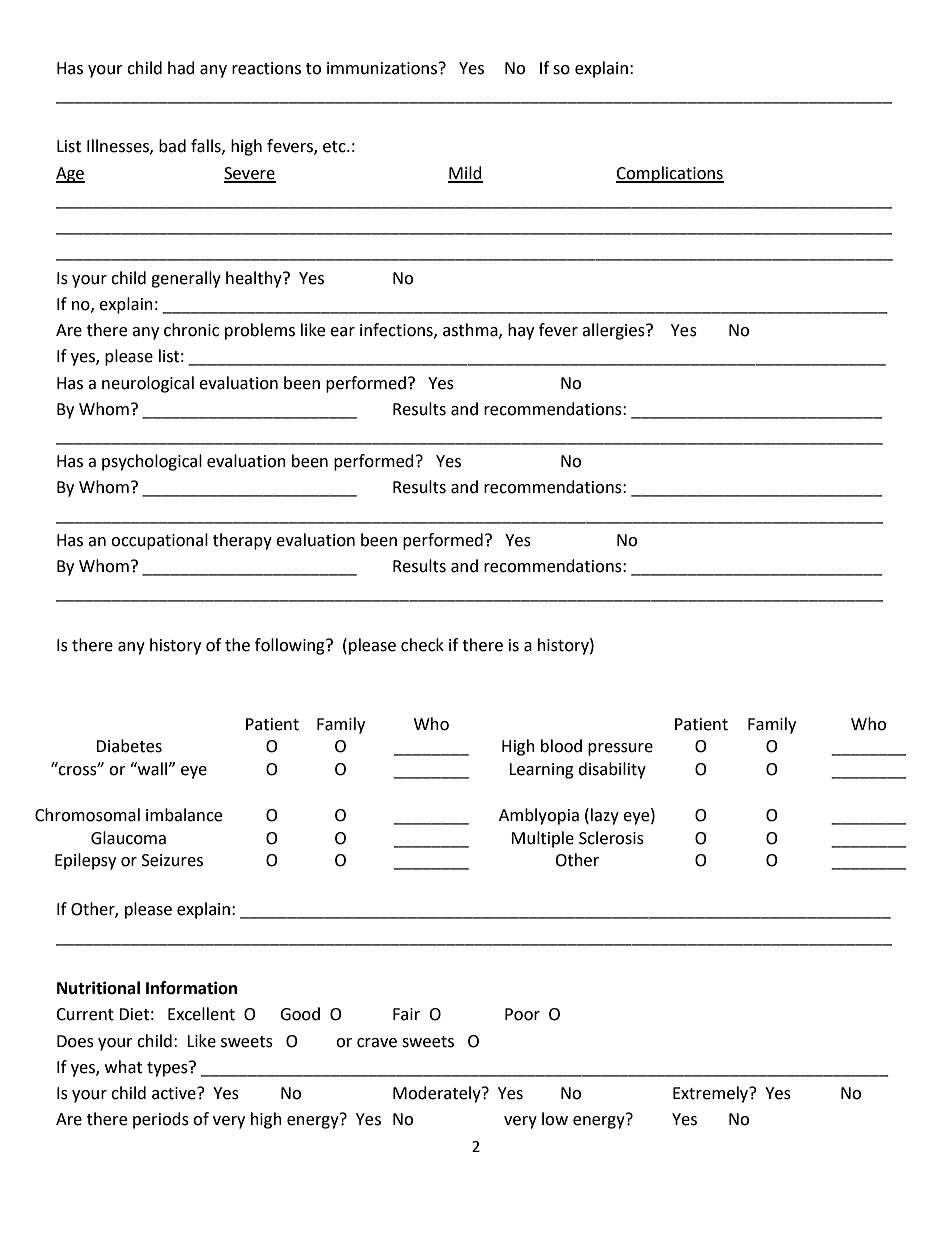  I want to click on Sclerosis, so click(611, 838).
